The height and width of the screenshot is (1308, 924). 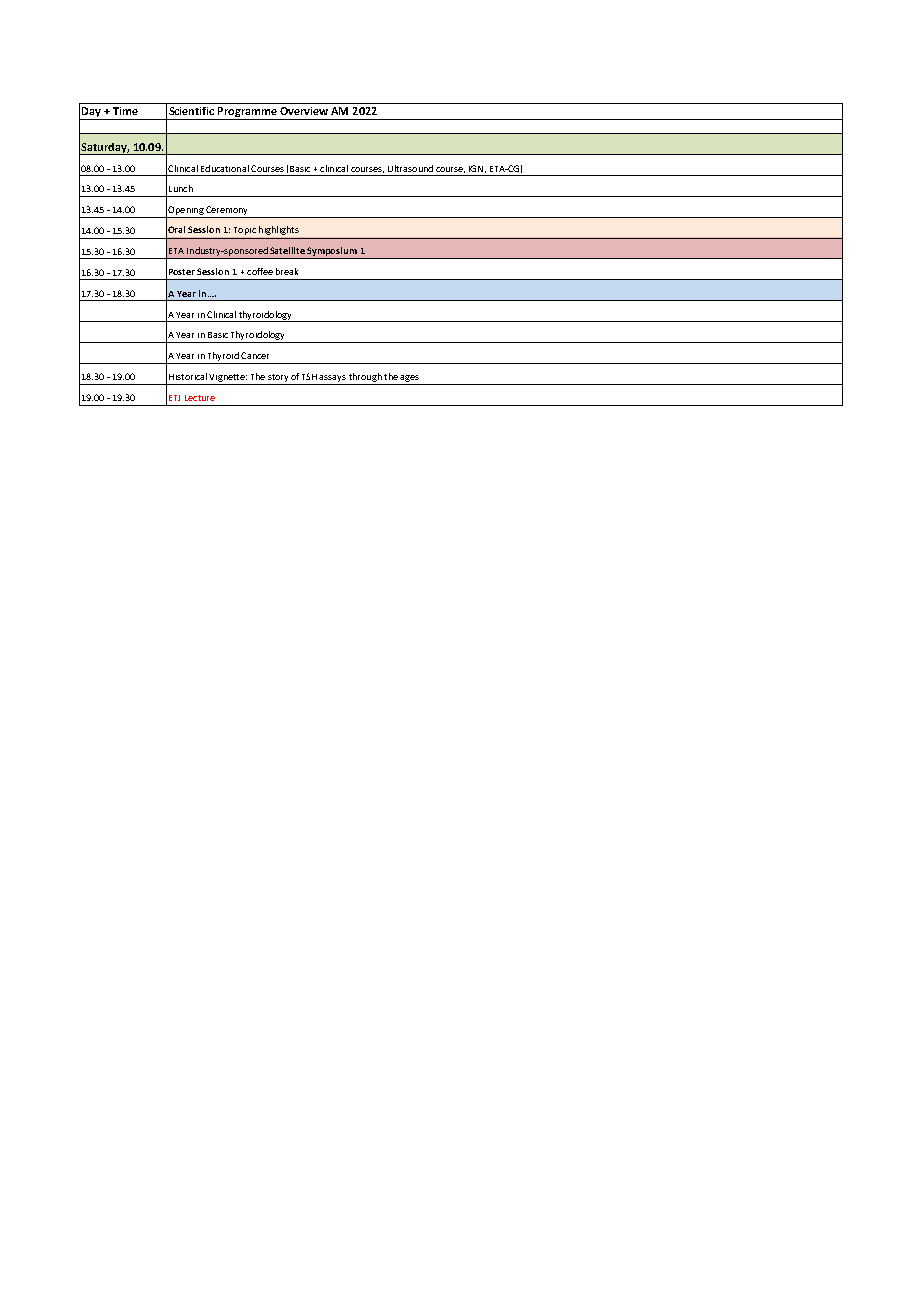 What do you see at coordinates (245, 231) in the screenshot?
I see `Topic` at bounding box center [245, 231].
